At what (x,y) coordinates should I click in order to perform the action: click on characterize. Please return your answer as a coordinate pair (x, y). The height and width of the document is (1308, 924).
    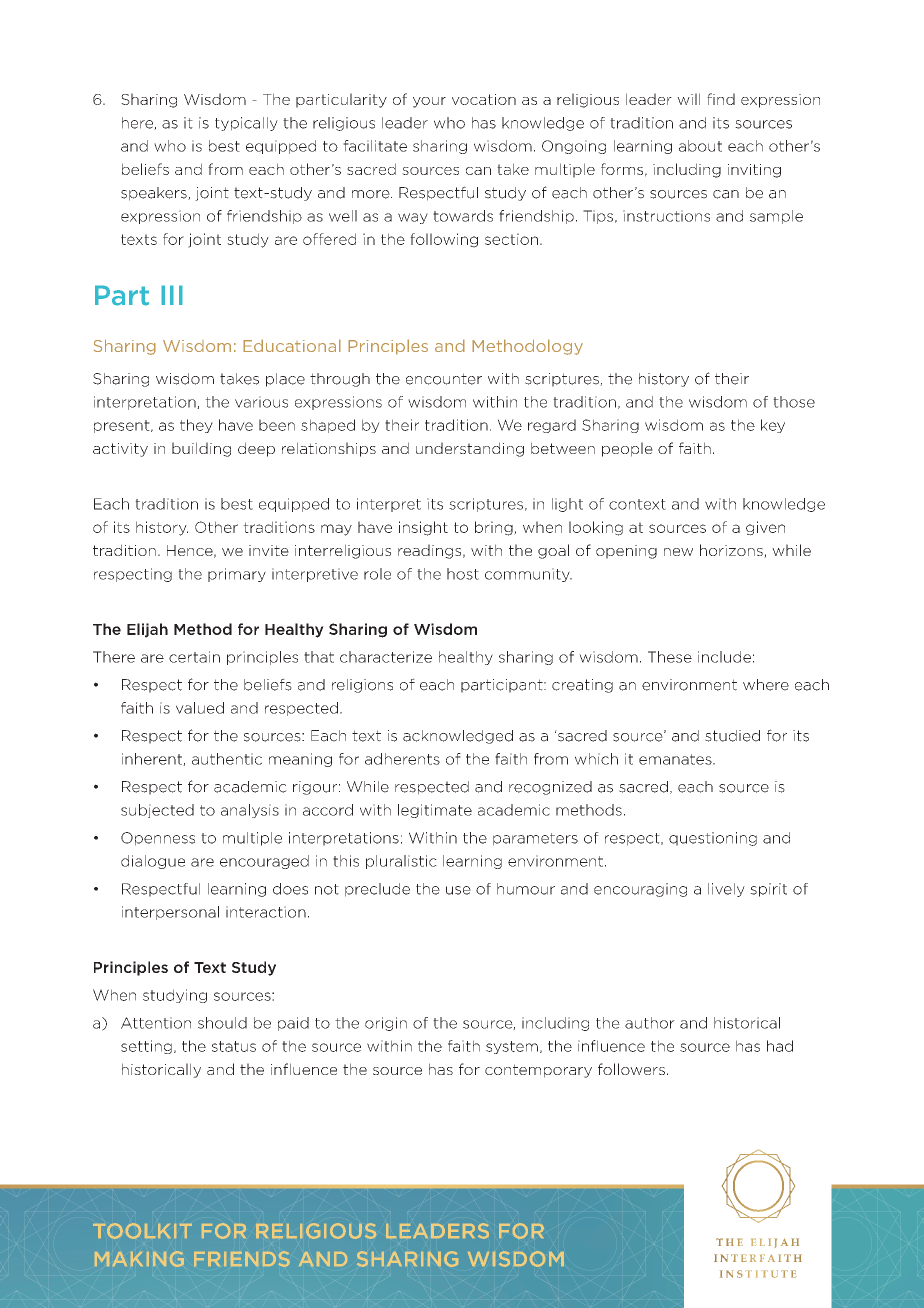
    Looking at the image, I should click on (386, 657).
